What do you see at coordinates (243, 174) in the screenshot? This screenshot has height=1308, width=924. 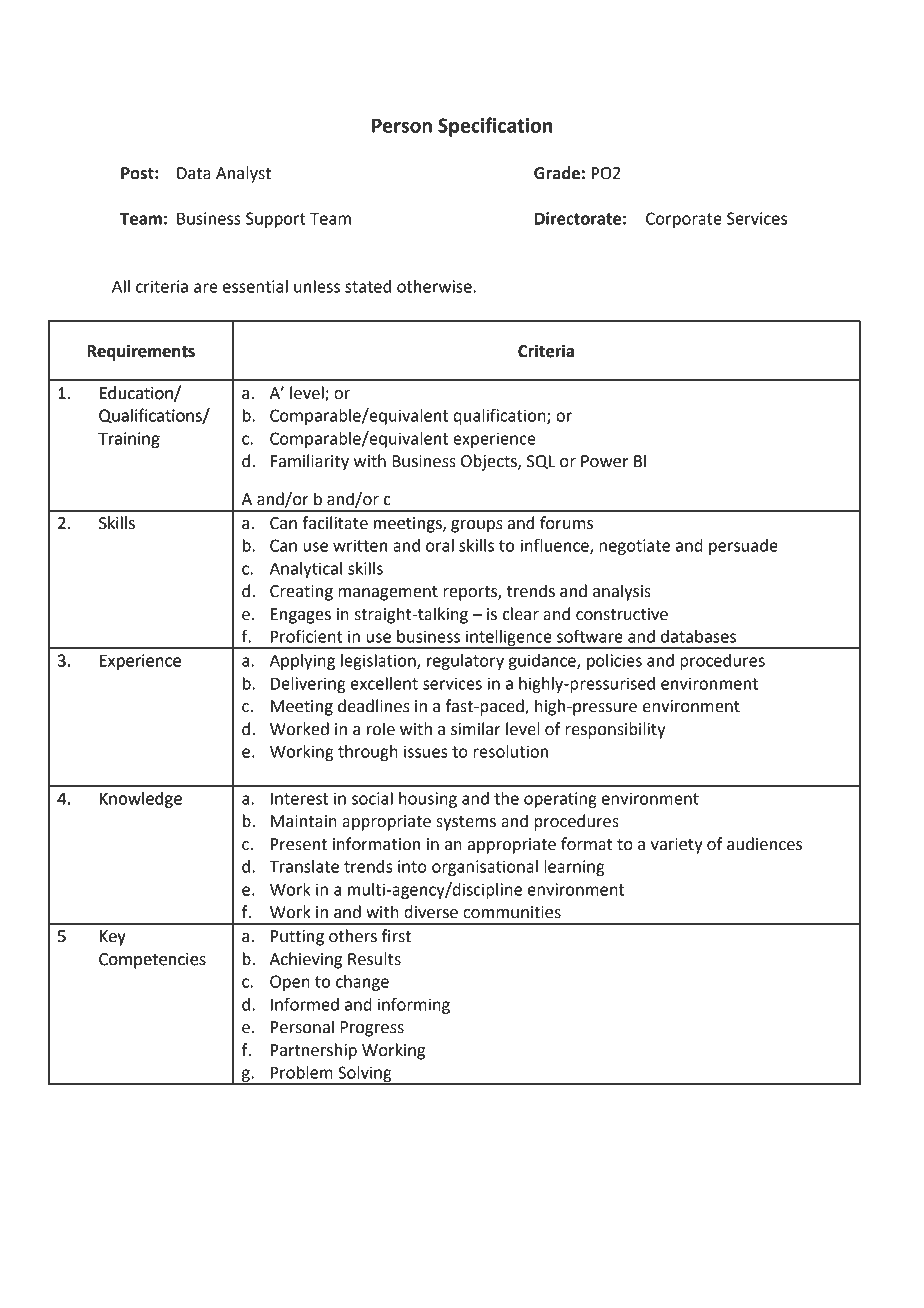 I see `Analyst` at bounding box center [243, 174].
